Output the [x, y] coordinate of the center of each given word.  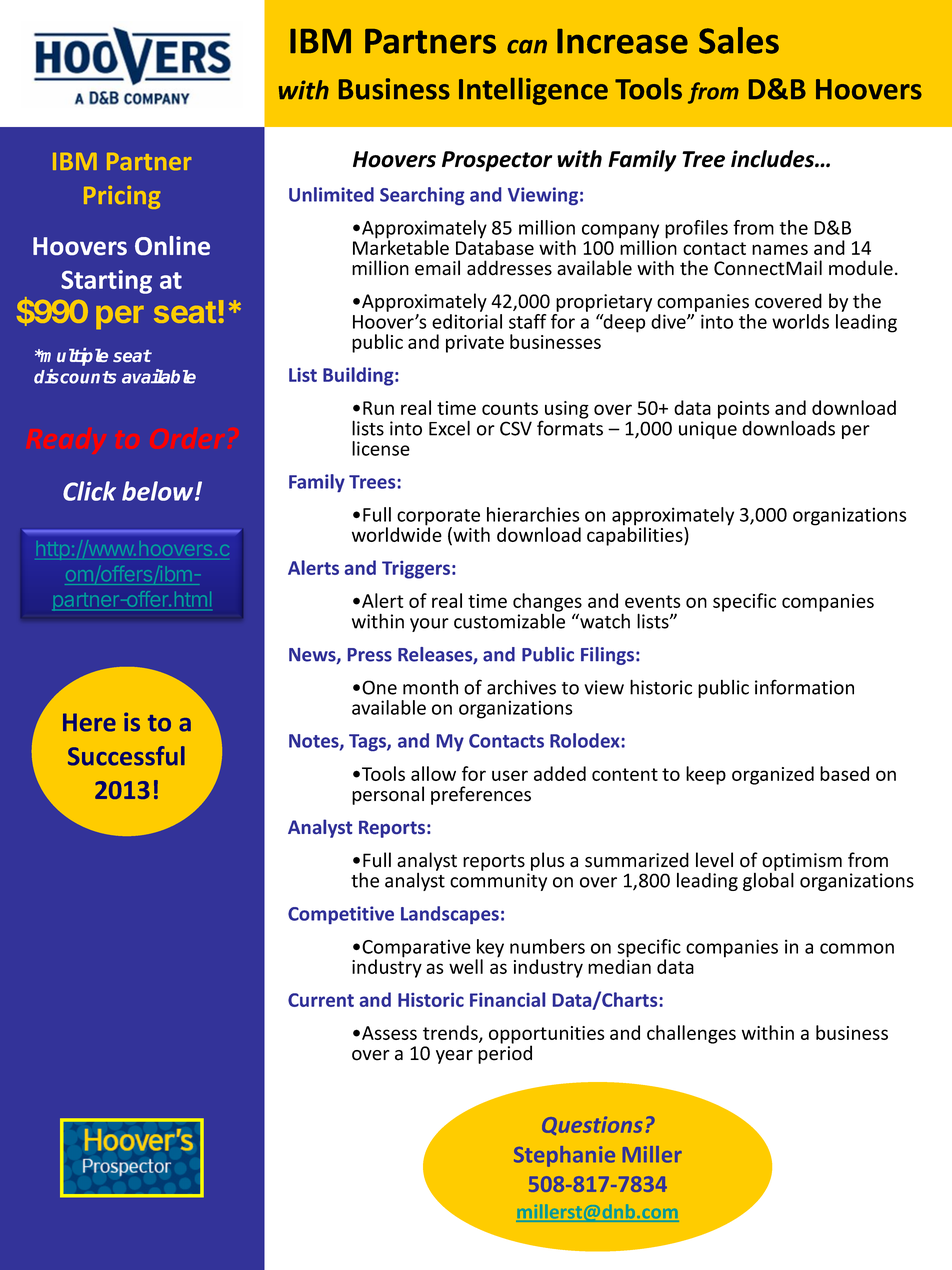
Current [321, 1000]
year [454, 1057]
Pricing [122, 197]
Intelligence [533, 91]
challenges [691, 1034]
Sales [739, 40]
